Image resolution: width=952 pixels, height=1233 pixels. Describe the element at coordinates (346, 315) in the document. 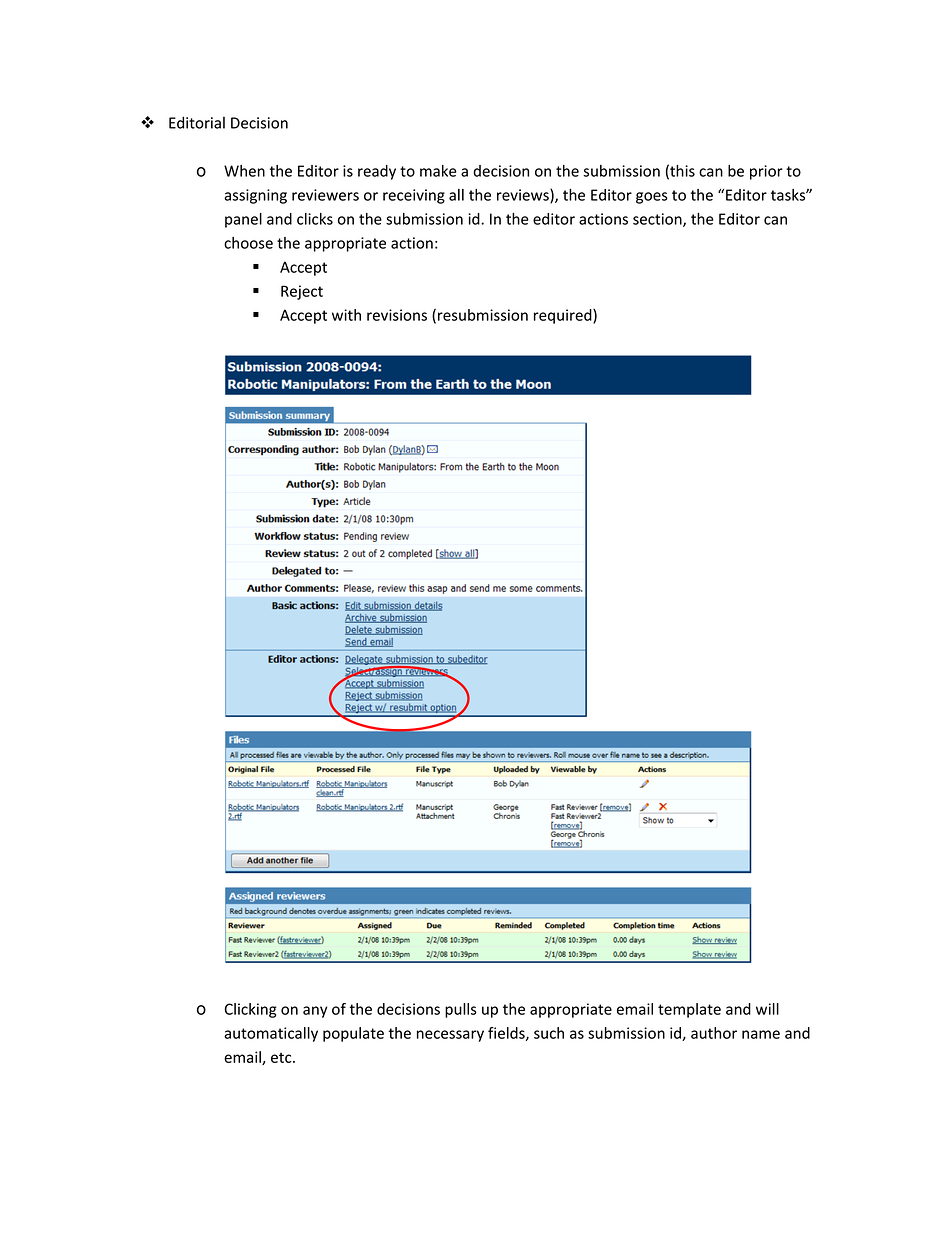

I see `with` at that location.
